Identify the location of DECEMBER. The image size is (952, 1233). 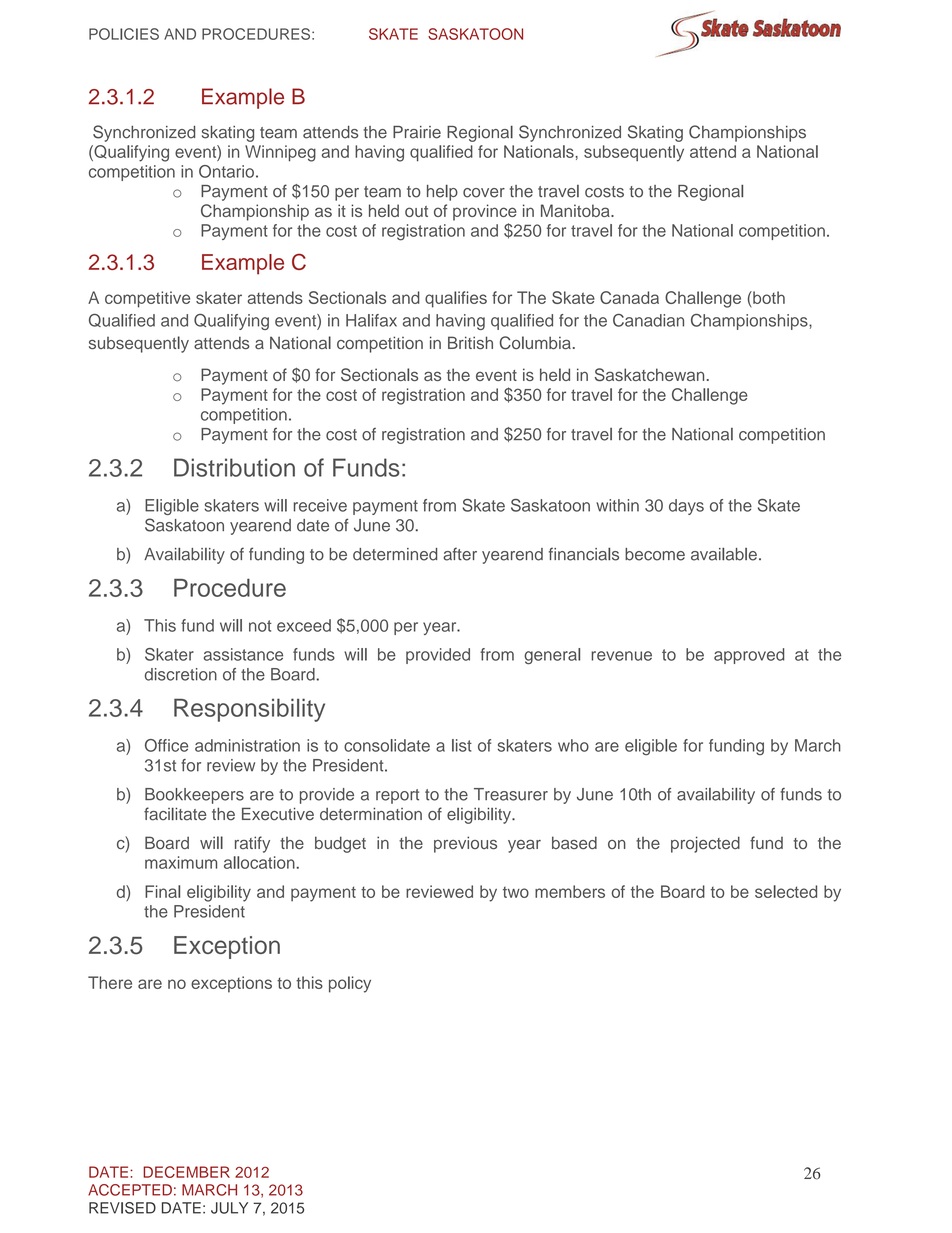
(186, 1172).
